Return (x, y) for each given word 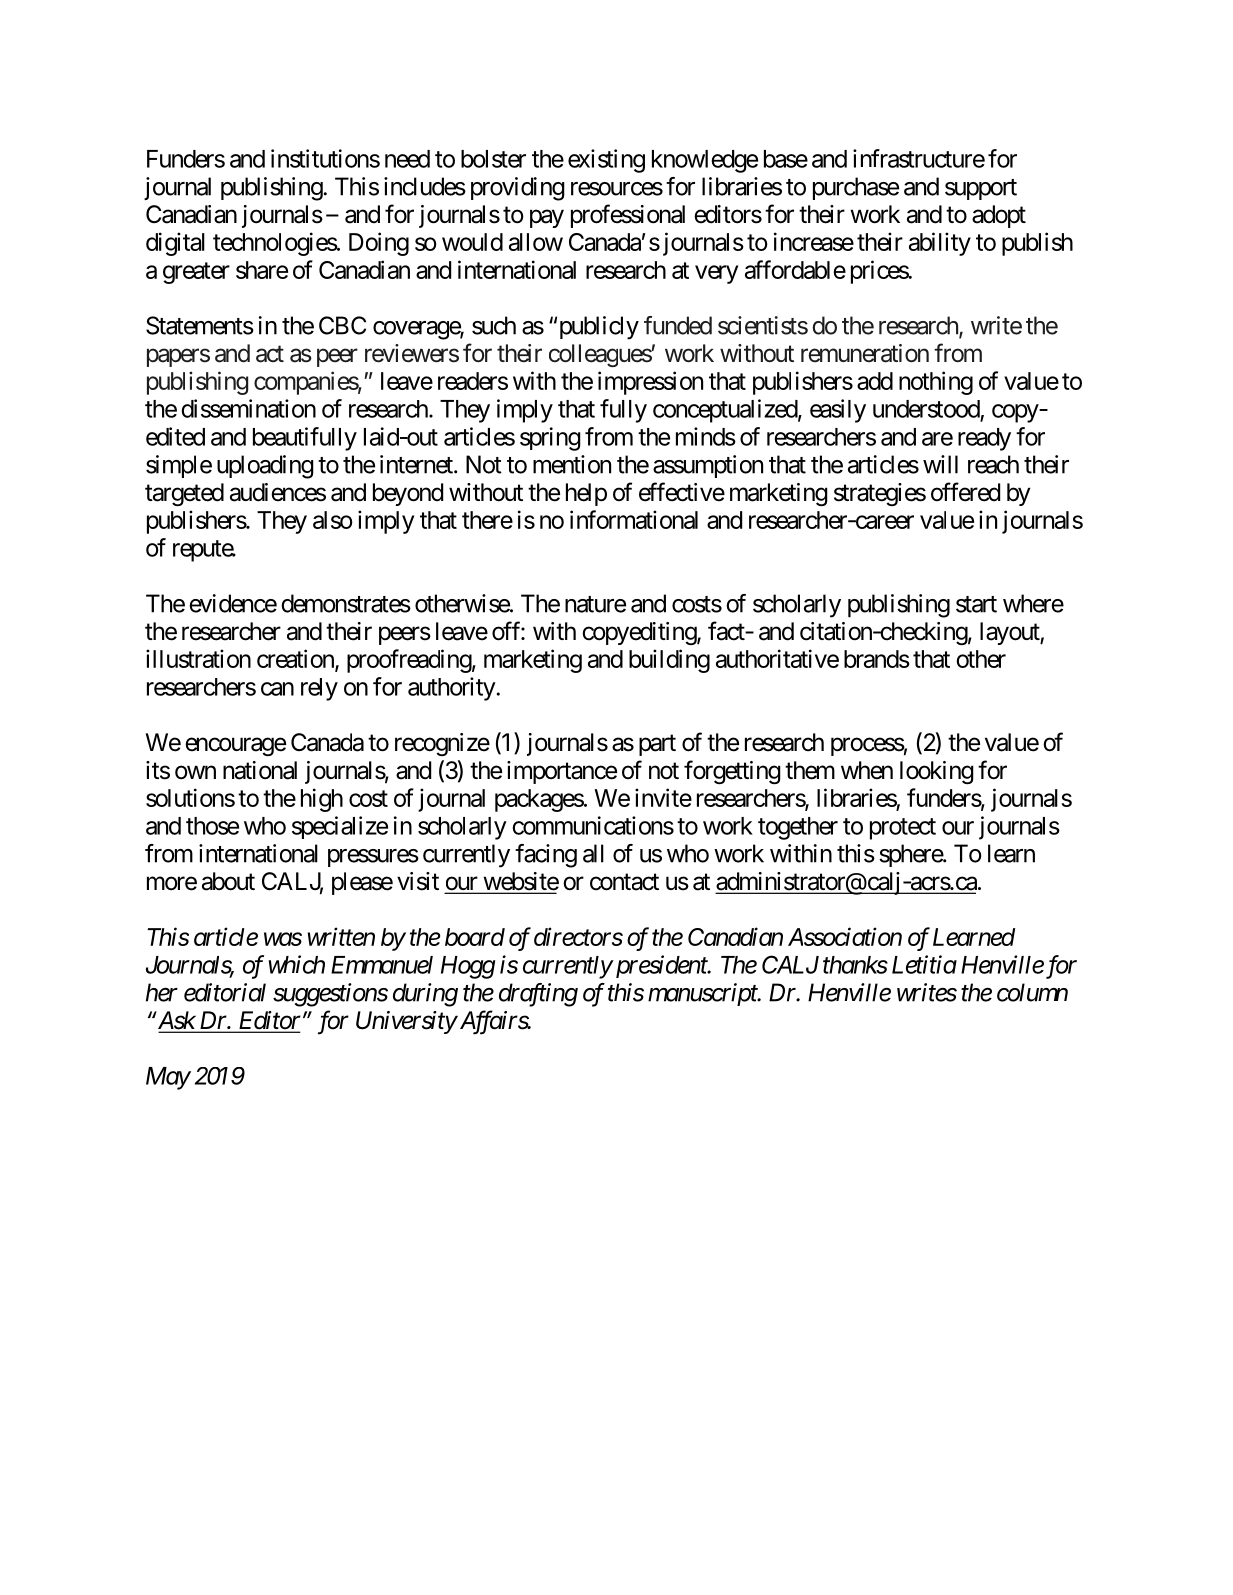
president (660, 966)
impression (650, 383)
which (296, 964)
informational (634, 519)
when (867, 770)
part (657, 745)
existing (606, 161)
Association (845, 936)
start (976, 604)
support (981, 189)
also (333, 520)
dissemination (248, 408)
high (322, 800)
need (407, 159)
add (875, 381)
